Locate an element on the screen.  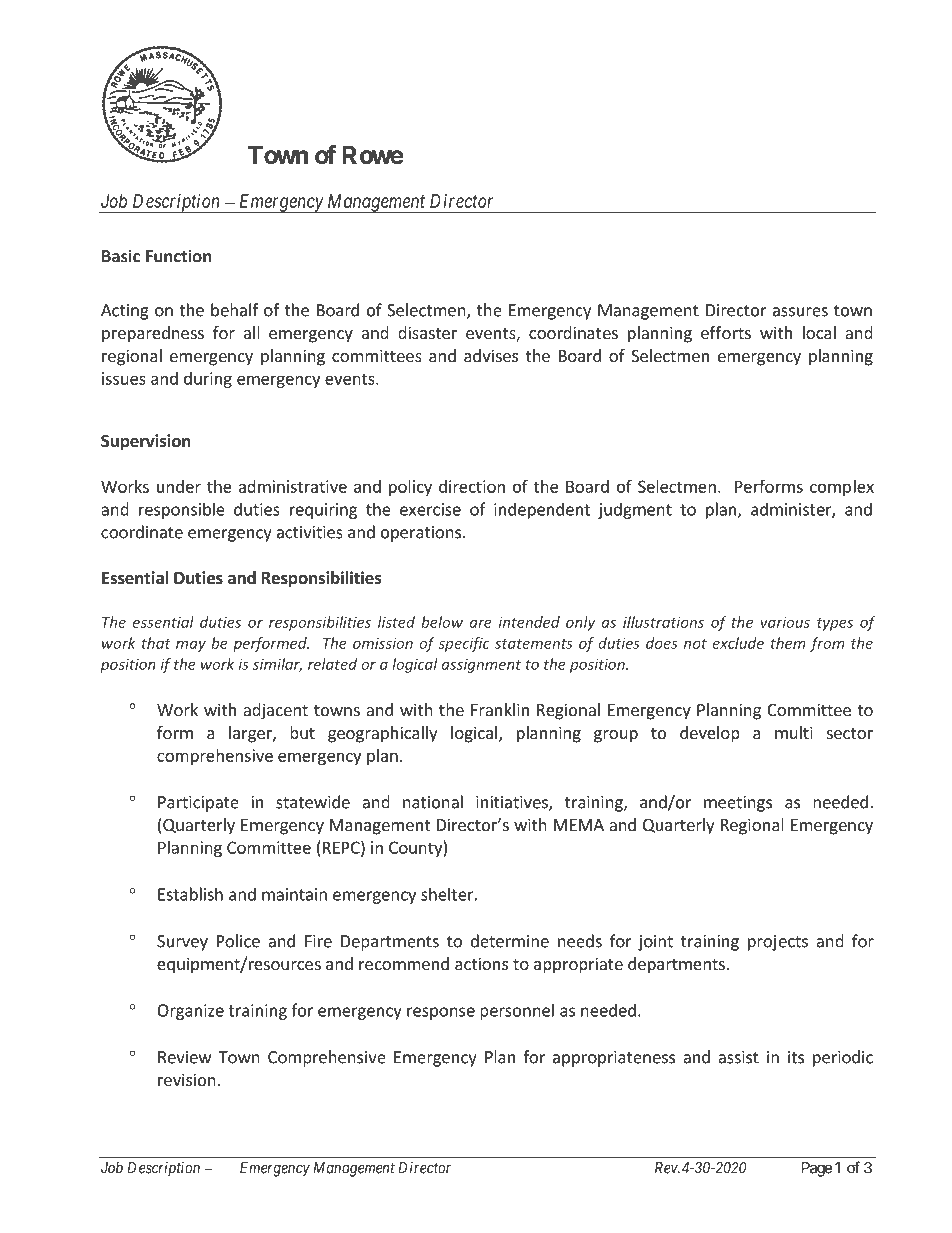
initiatives is located at coordinates (513, 803).
